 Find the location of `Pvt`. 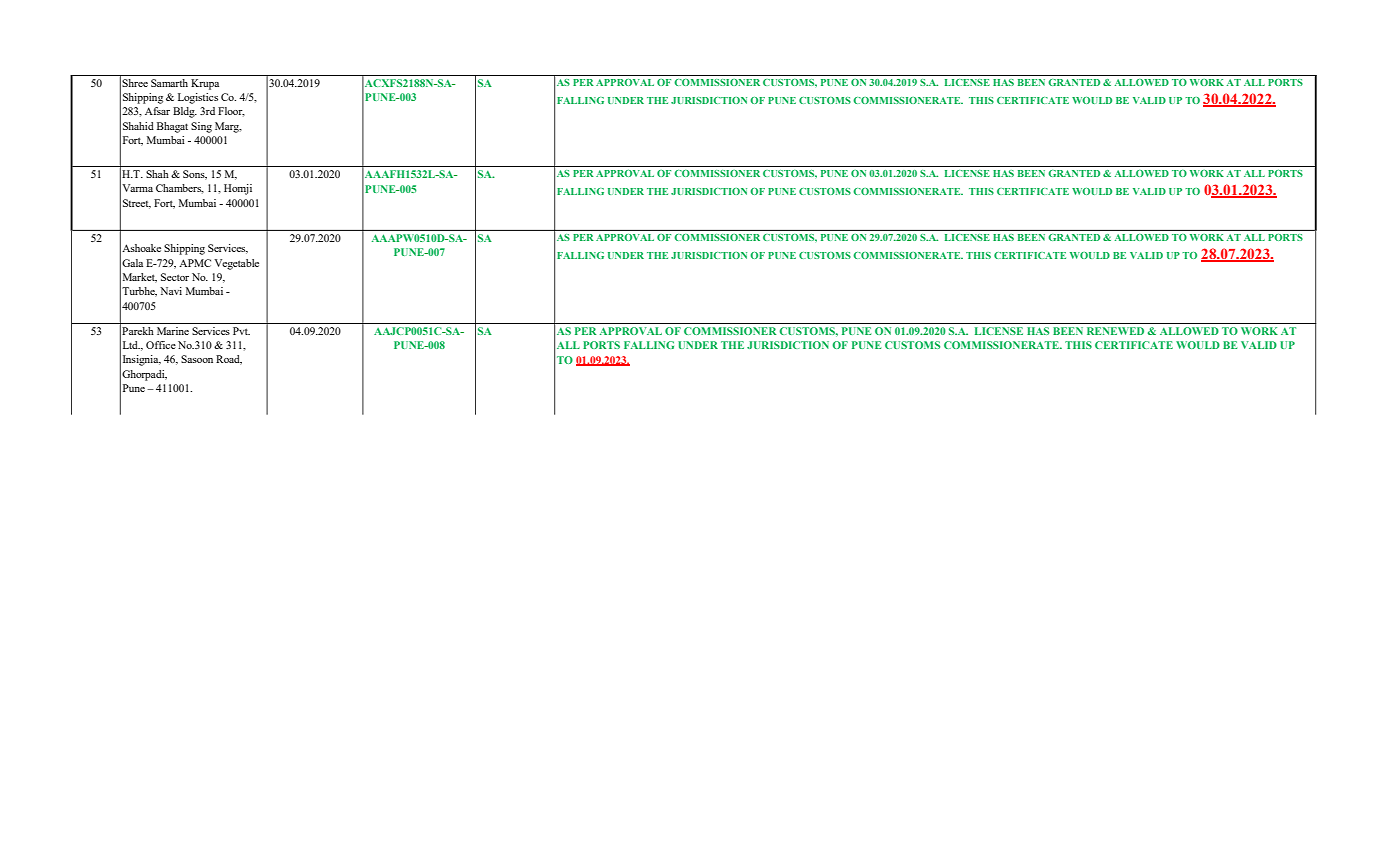

Pvt is located at coordinates (241, 331).
